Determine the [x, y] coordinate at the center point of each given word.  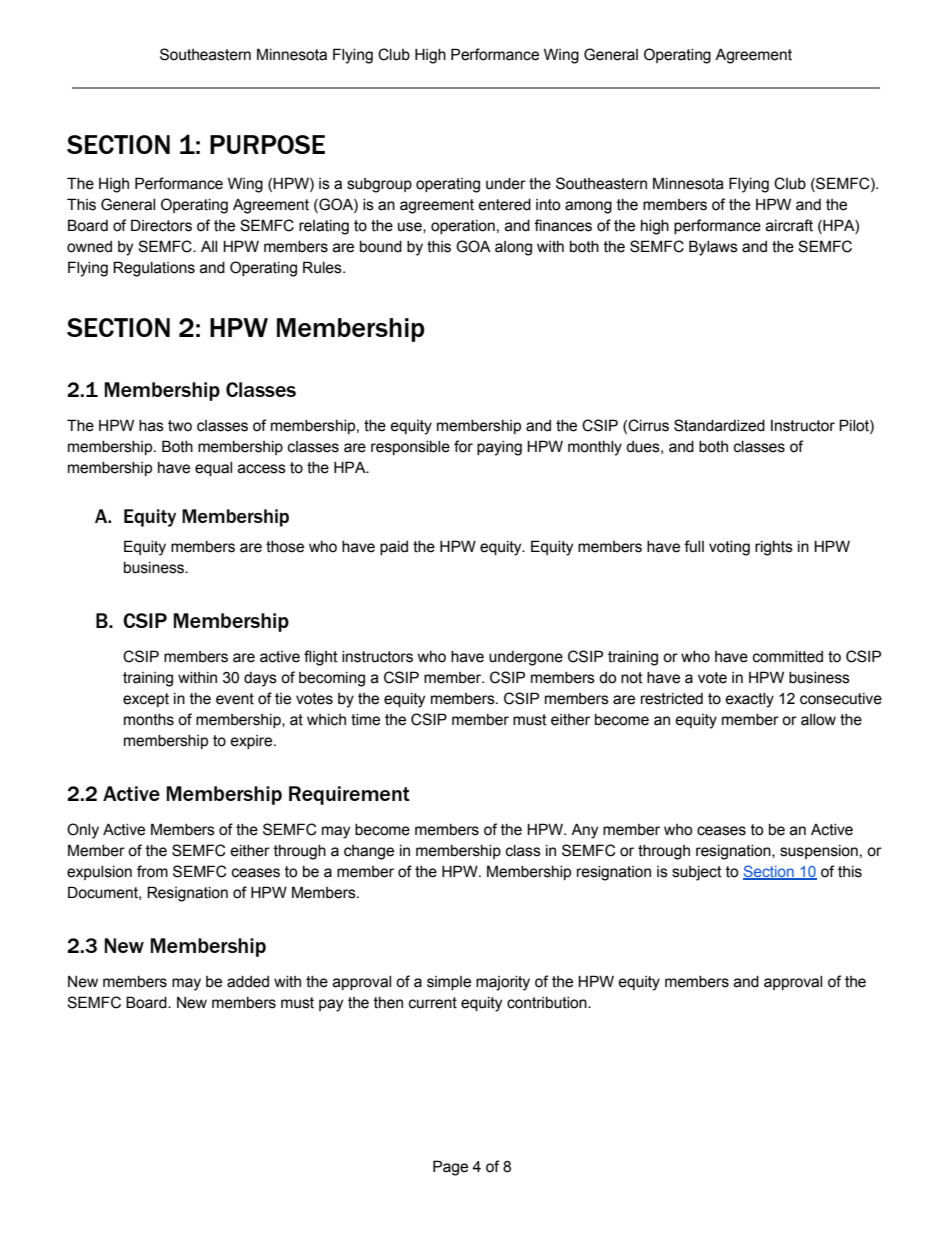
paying [499, 448]
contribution [548, 1003]
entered [504, 205]
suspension [819, 852]
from [152, 871]
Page [450, 1168]
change [369, 852]
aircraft [789, 225]
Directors [161, 225]
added [248, 982]
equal [213, 469]
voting [729, 548]
